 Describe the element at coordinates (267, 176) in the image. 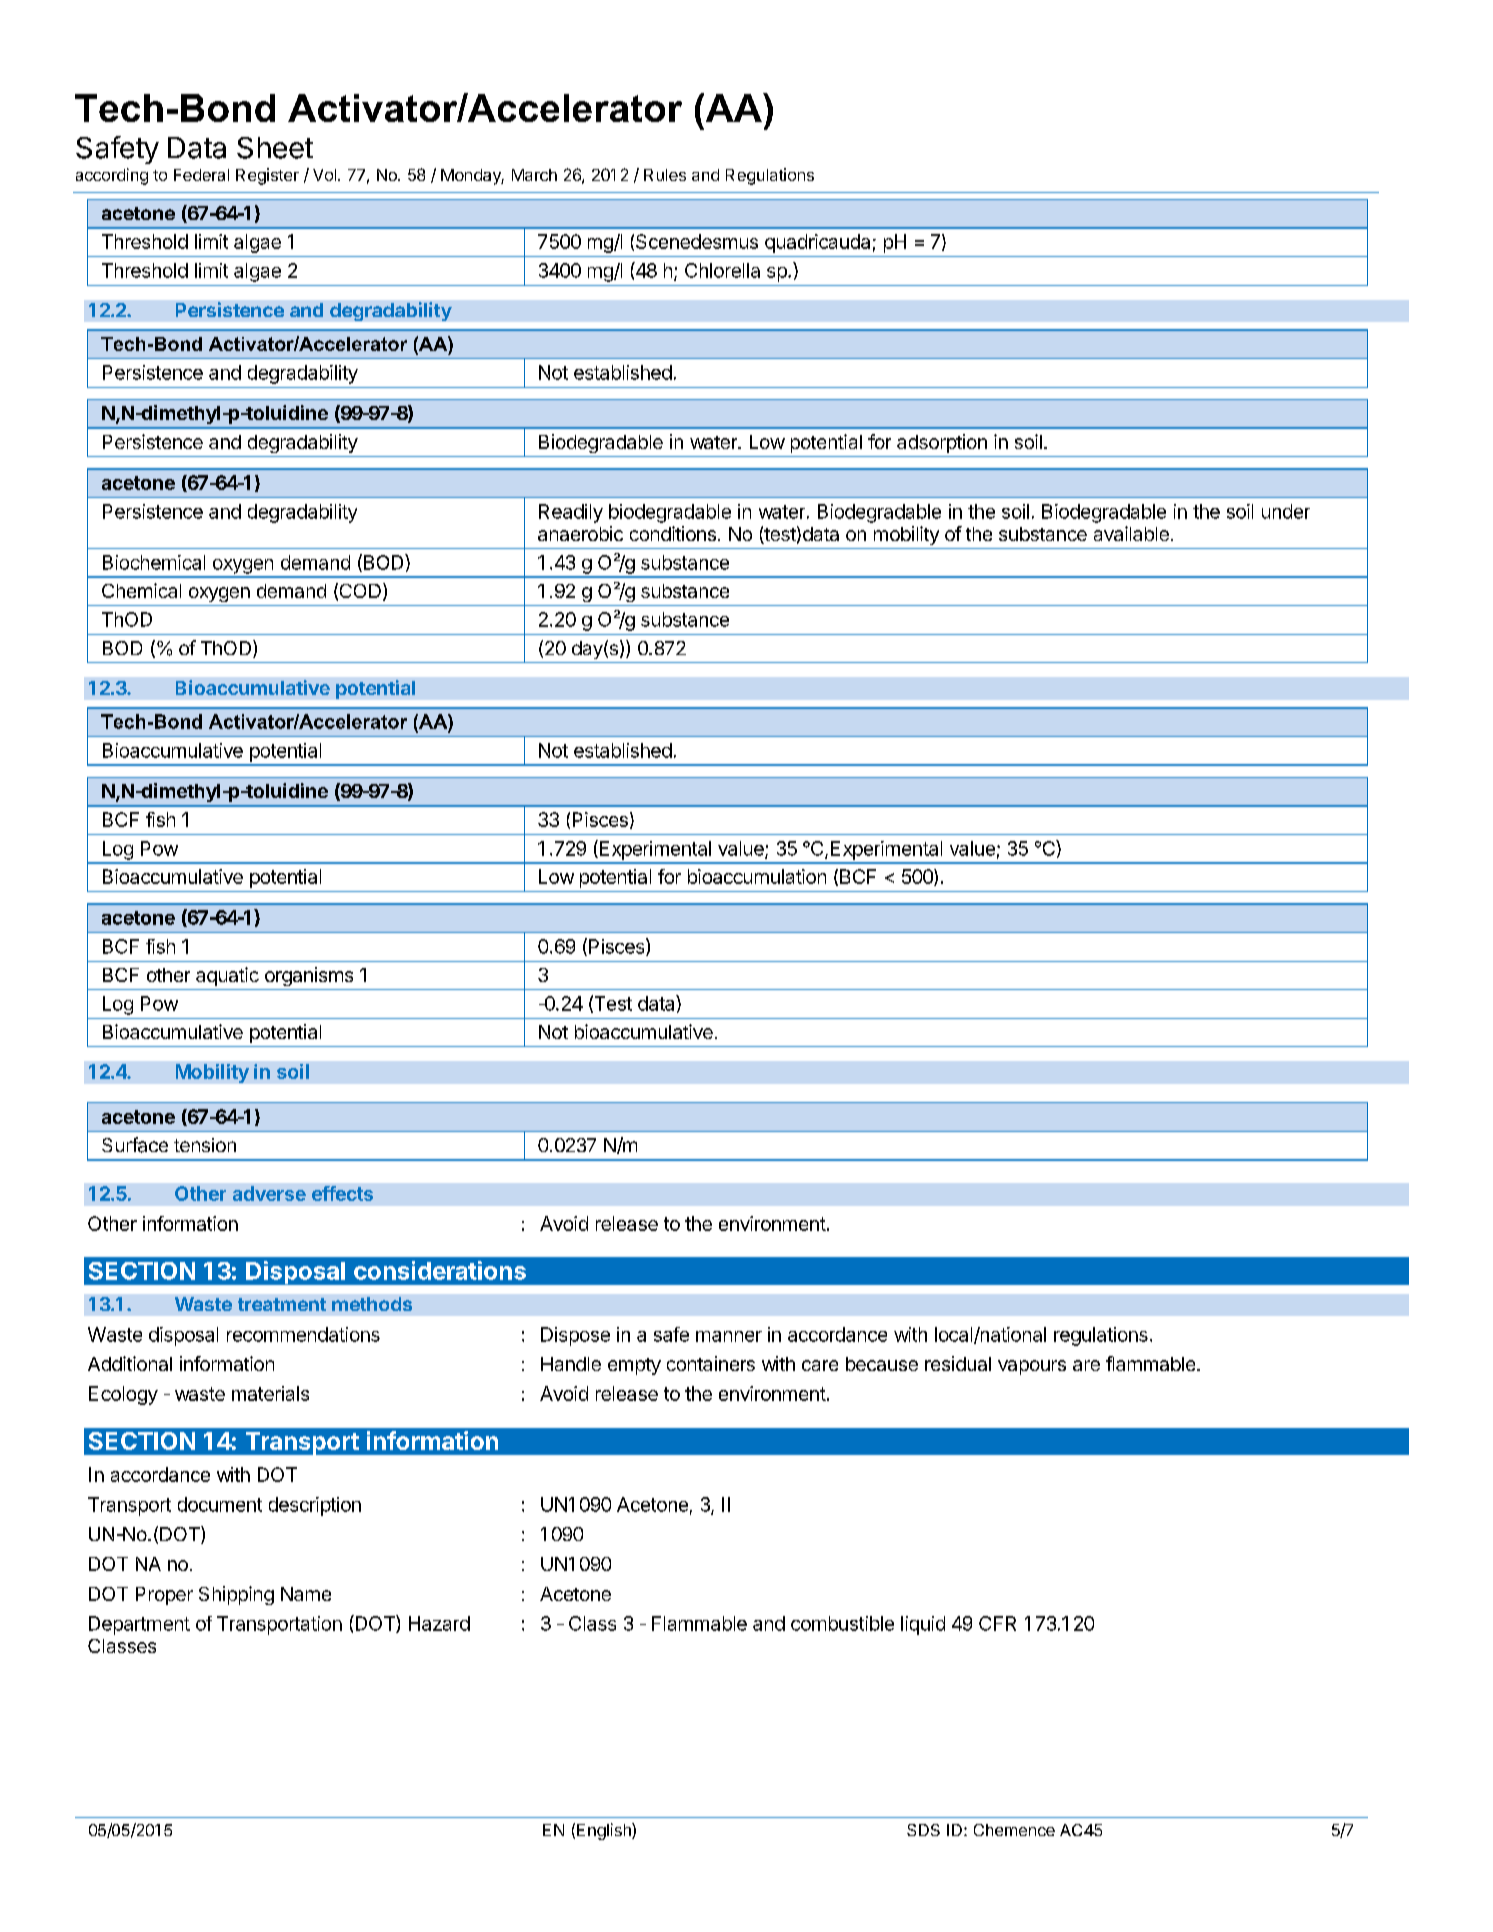

I see `Register` at that location.
